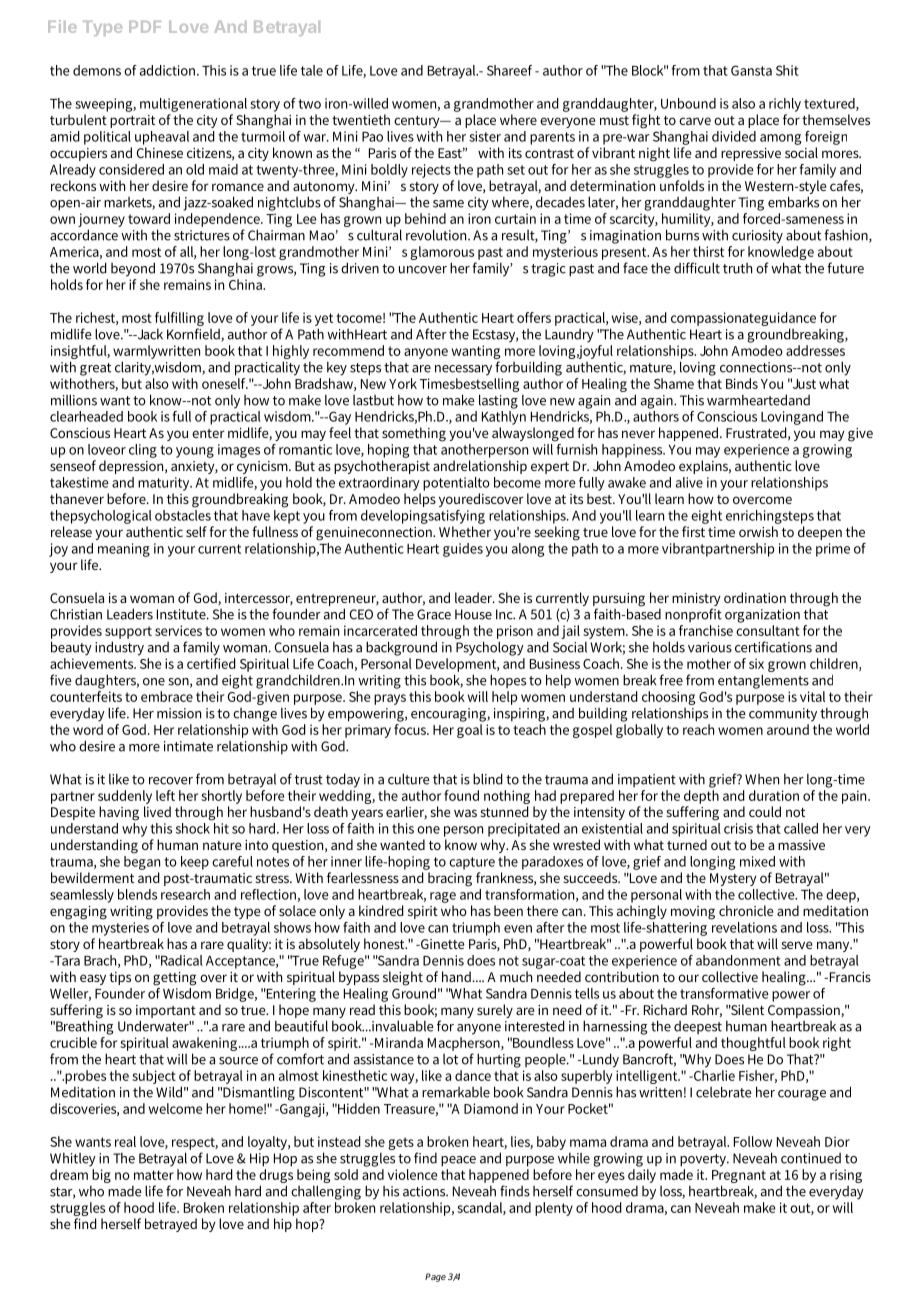 The height and width of the screenshot is (1308, 924). What do you see at coordinates (785, 105) in the screenshot?
I see `richly` at bounding box center [785, 105].
